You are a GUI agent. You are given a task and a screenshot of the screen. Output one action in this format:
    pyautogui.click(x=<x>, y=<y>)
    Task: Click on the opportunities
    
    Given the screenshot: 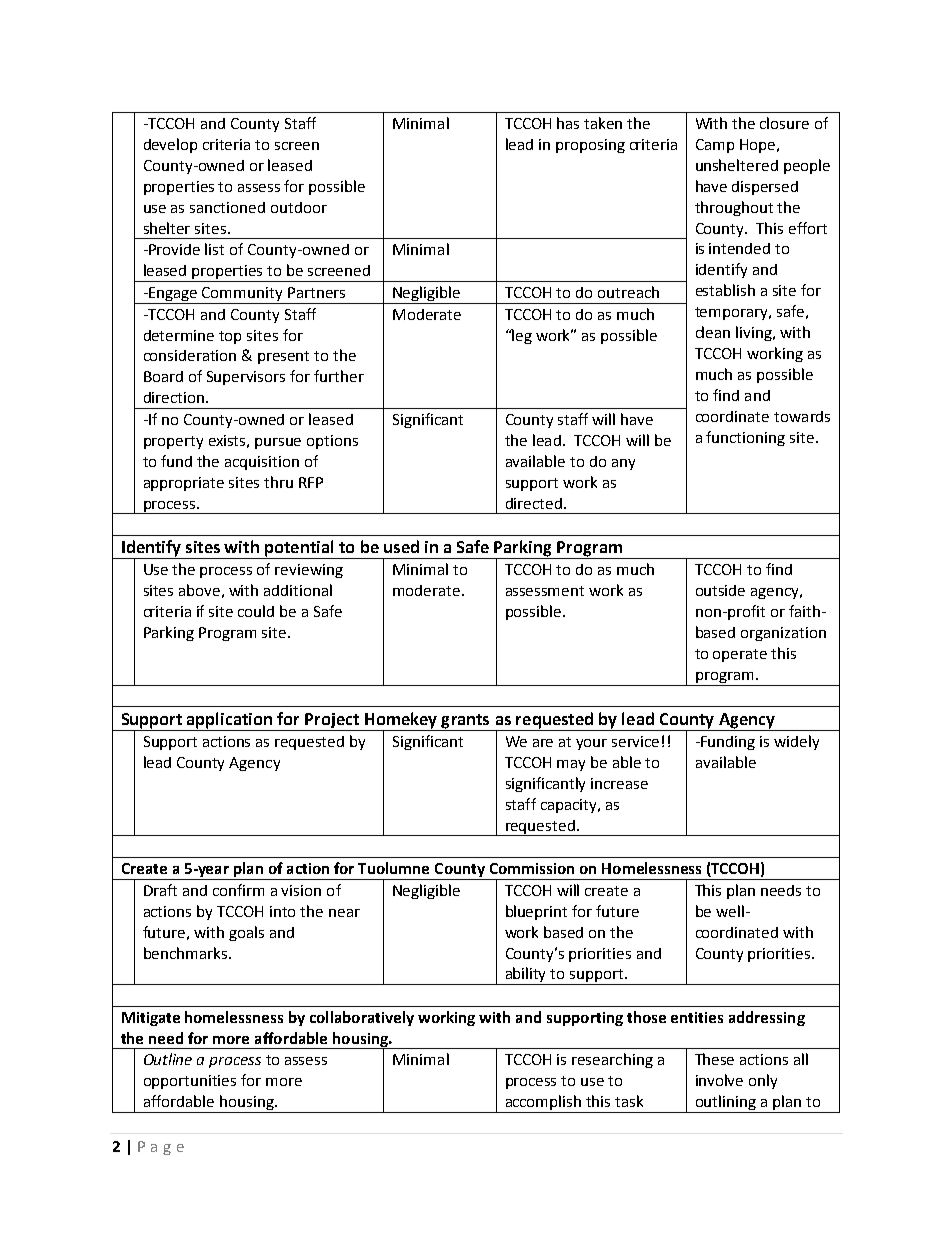 What is the action you would take?
    pyautogui.click(x=190, y=1082)
